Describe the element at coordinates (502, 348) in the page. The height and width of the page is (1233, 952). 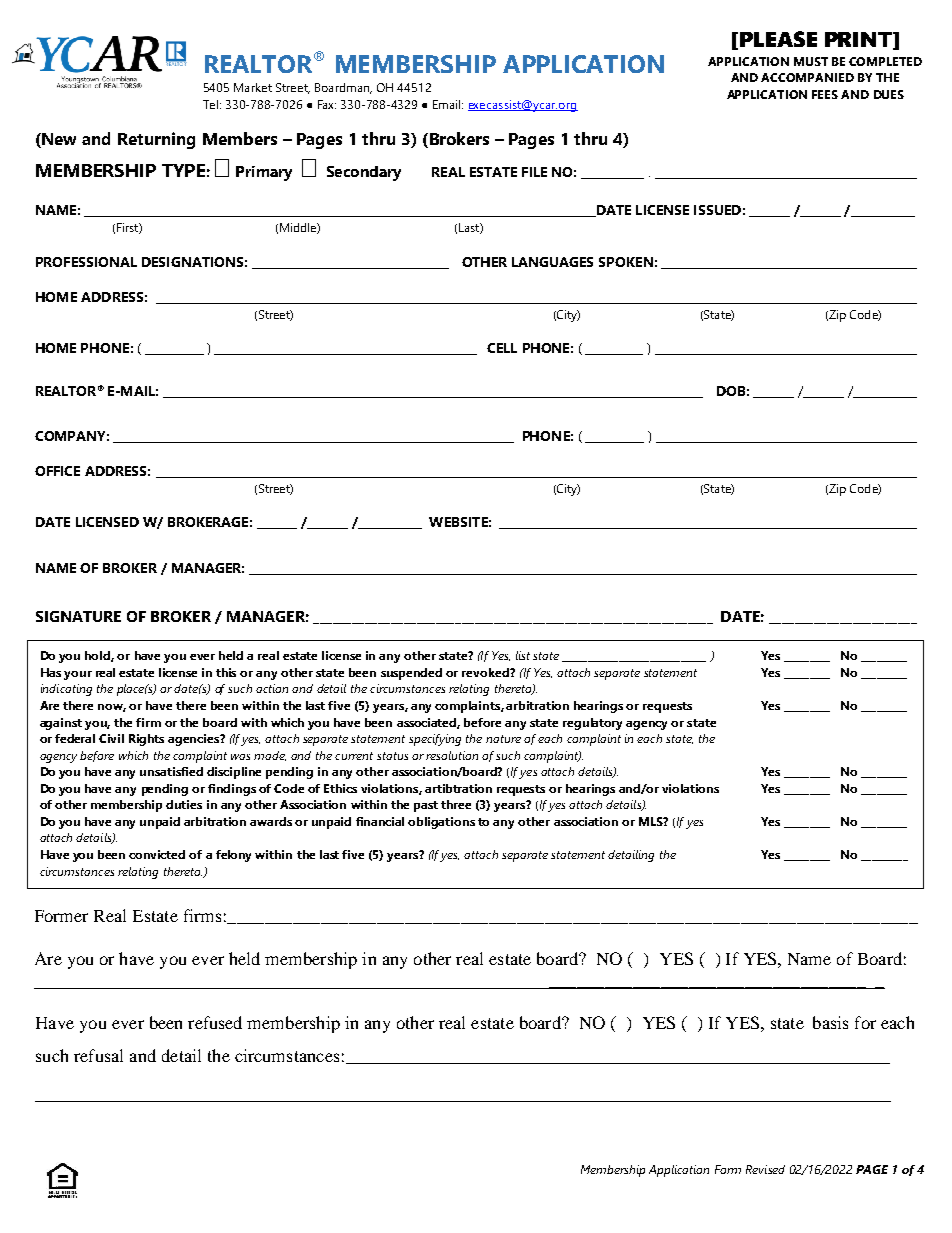
I see `CELL` at that location.
